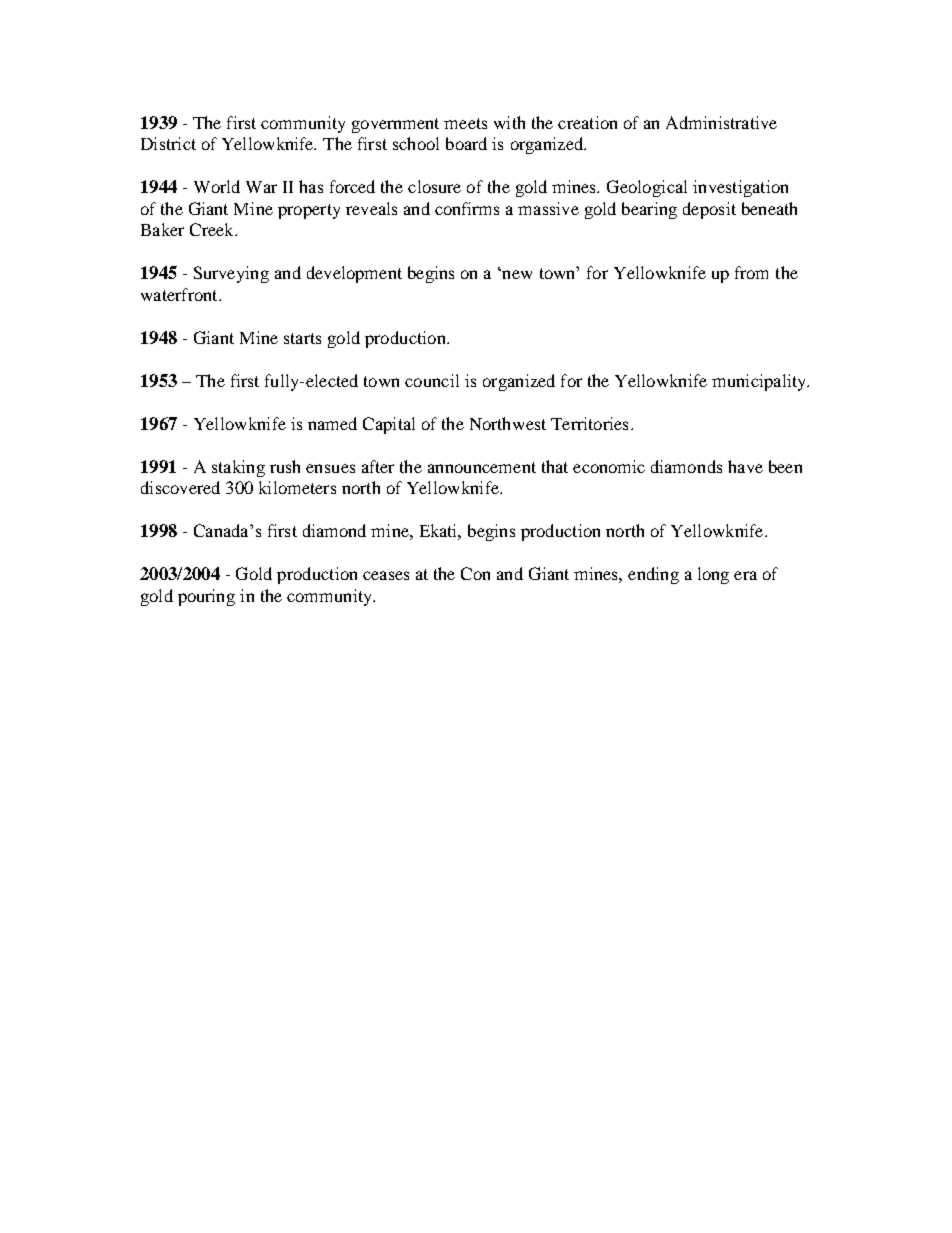 The image size is (952, 1233). Describe the element at coordinates (206, 597) in the document. I see `pouring` at that location.
